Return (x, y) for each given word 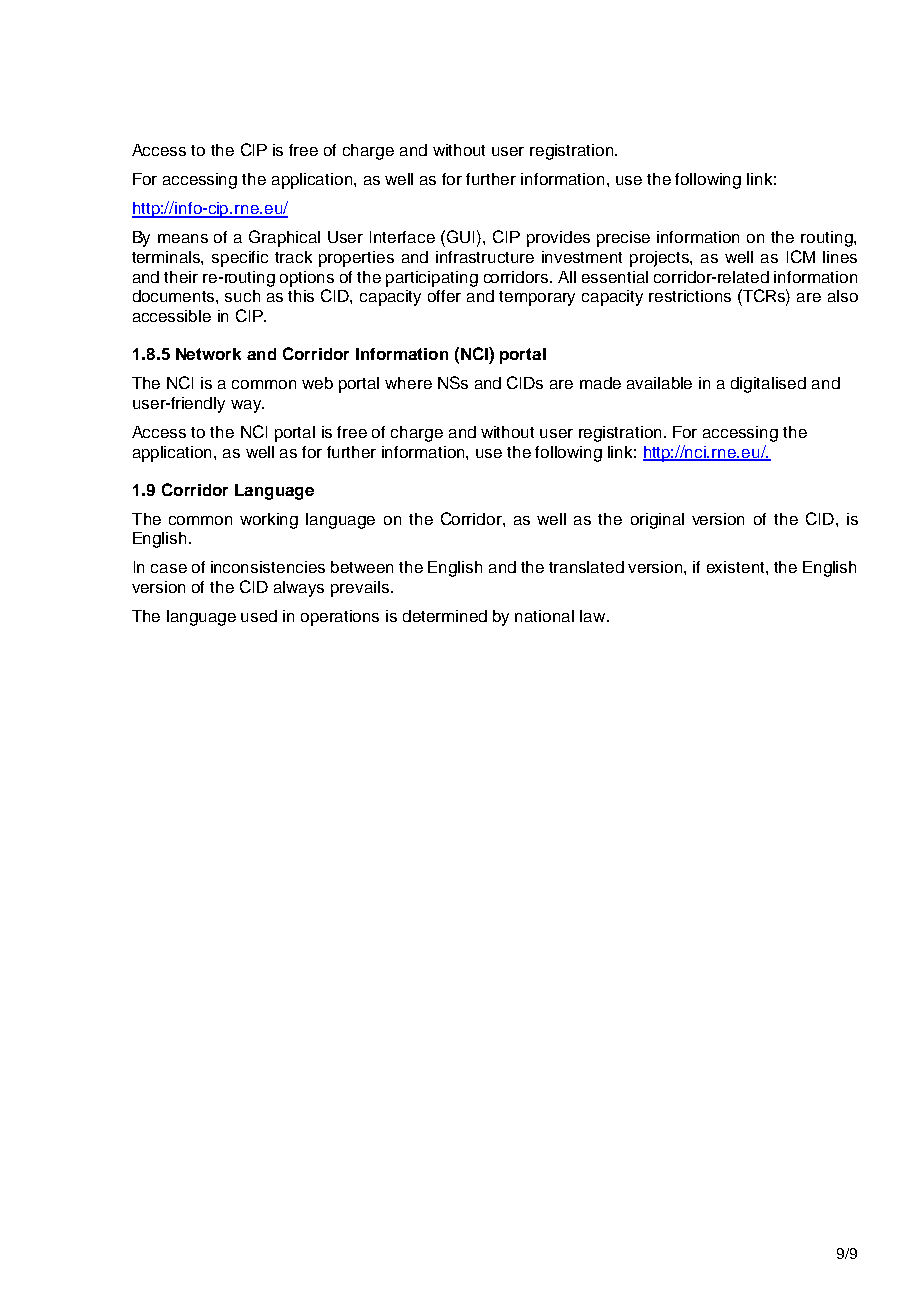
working (269, 521)
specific (240, 259)
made (600, 383)
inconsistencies (268, 567)
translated (586, 567)
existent (737, 567)
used (259, 616)
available (659, 383)
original (657, 521)
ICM (801, 256)
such (242, 296)
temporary (537, 298)
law (594, 616)
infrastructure (485, 257)
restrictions (690, 296)
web (317, 383)
